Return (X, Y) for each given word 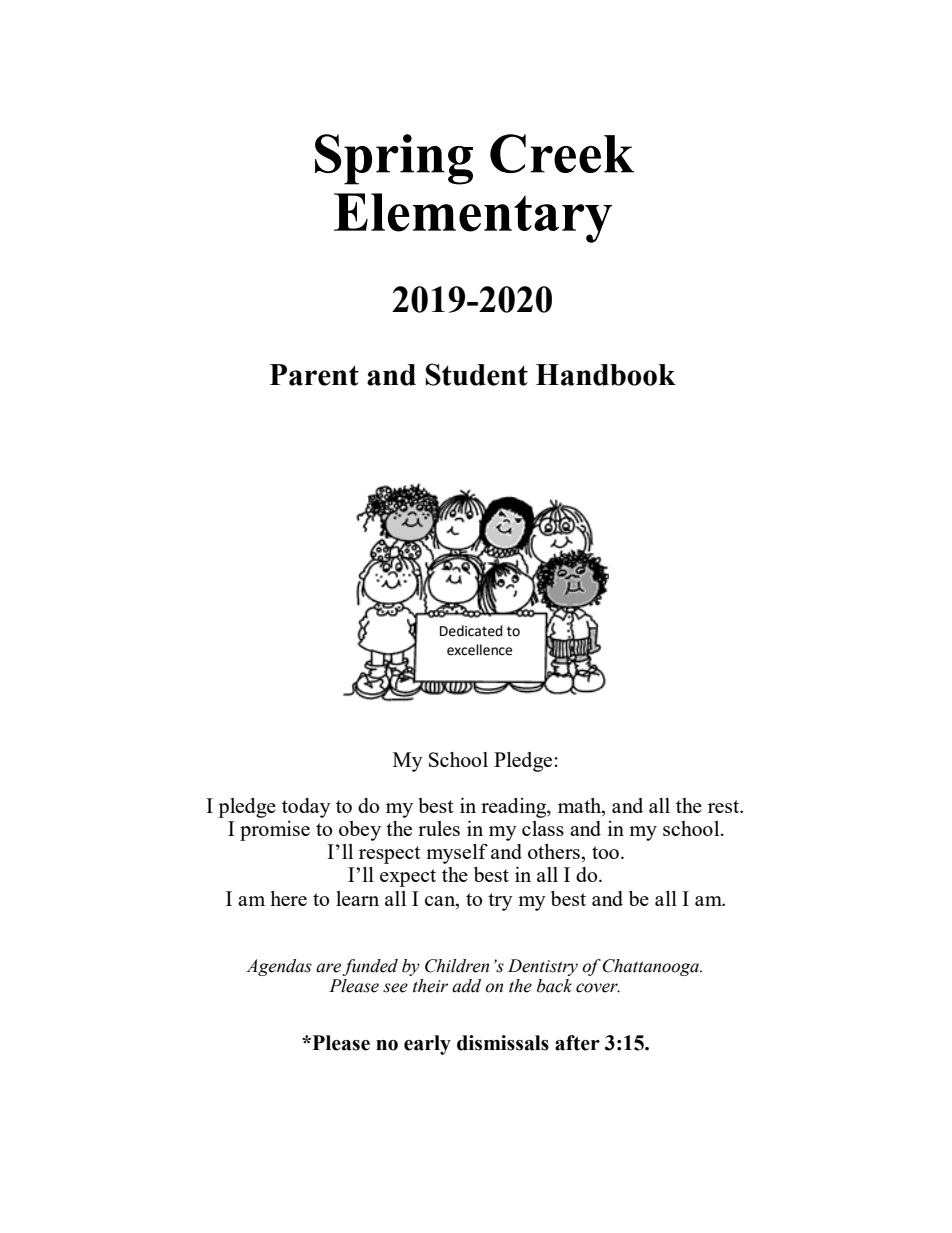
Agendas (279, 967)
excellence (479, 650)
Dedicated (471, 631)
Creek (562, 153)
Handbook (606, 375)
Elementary (473, 218)
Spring (394, 159)
